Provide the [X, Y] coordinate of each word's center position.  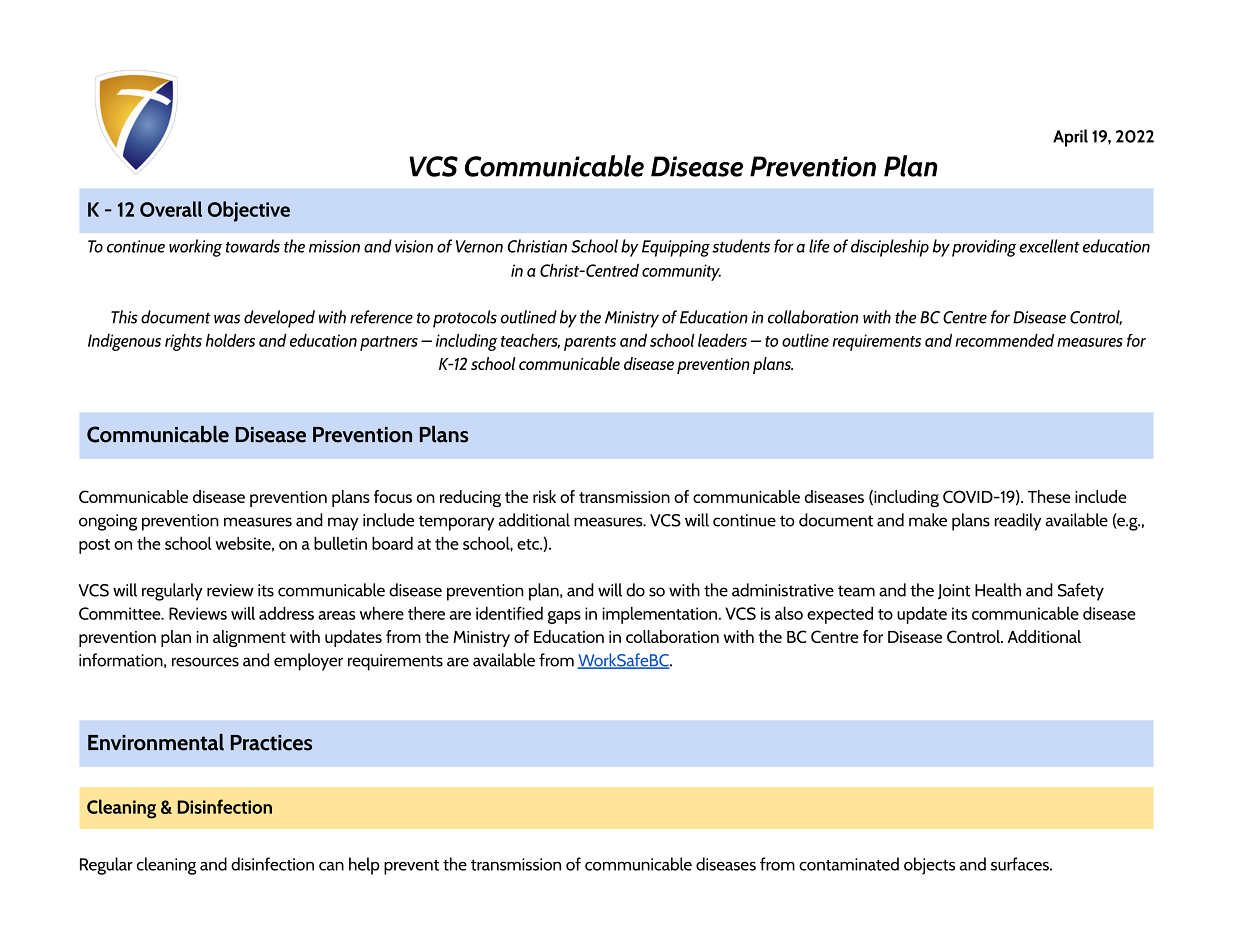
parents [590, 343]
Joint [954, 591]
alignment [249, 638]
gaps [564, 617]
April [1070, 138]
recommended [1004, 340]
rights [183, 342]
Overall [171, 209]
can [331, 866]
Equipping [676, 248]
